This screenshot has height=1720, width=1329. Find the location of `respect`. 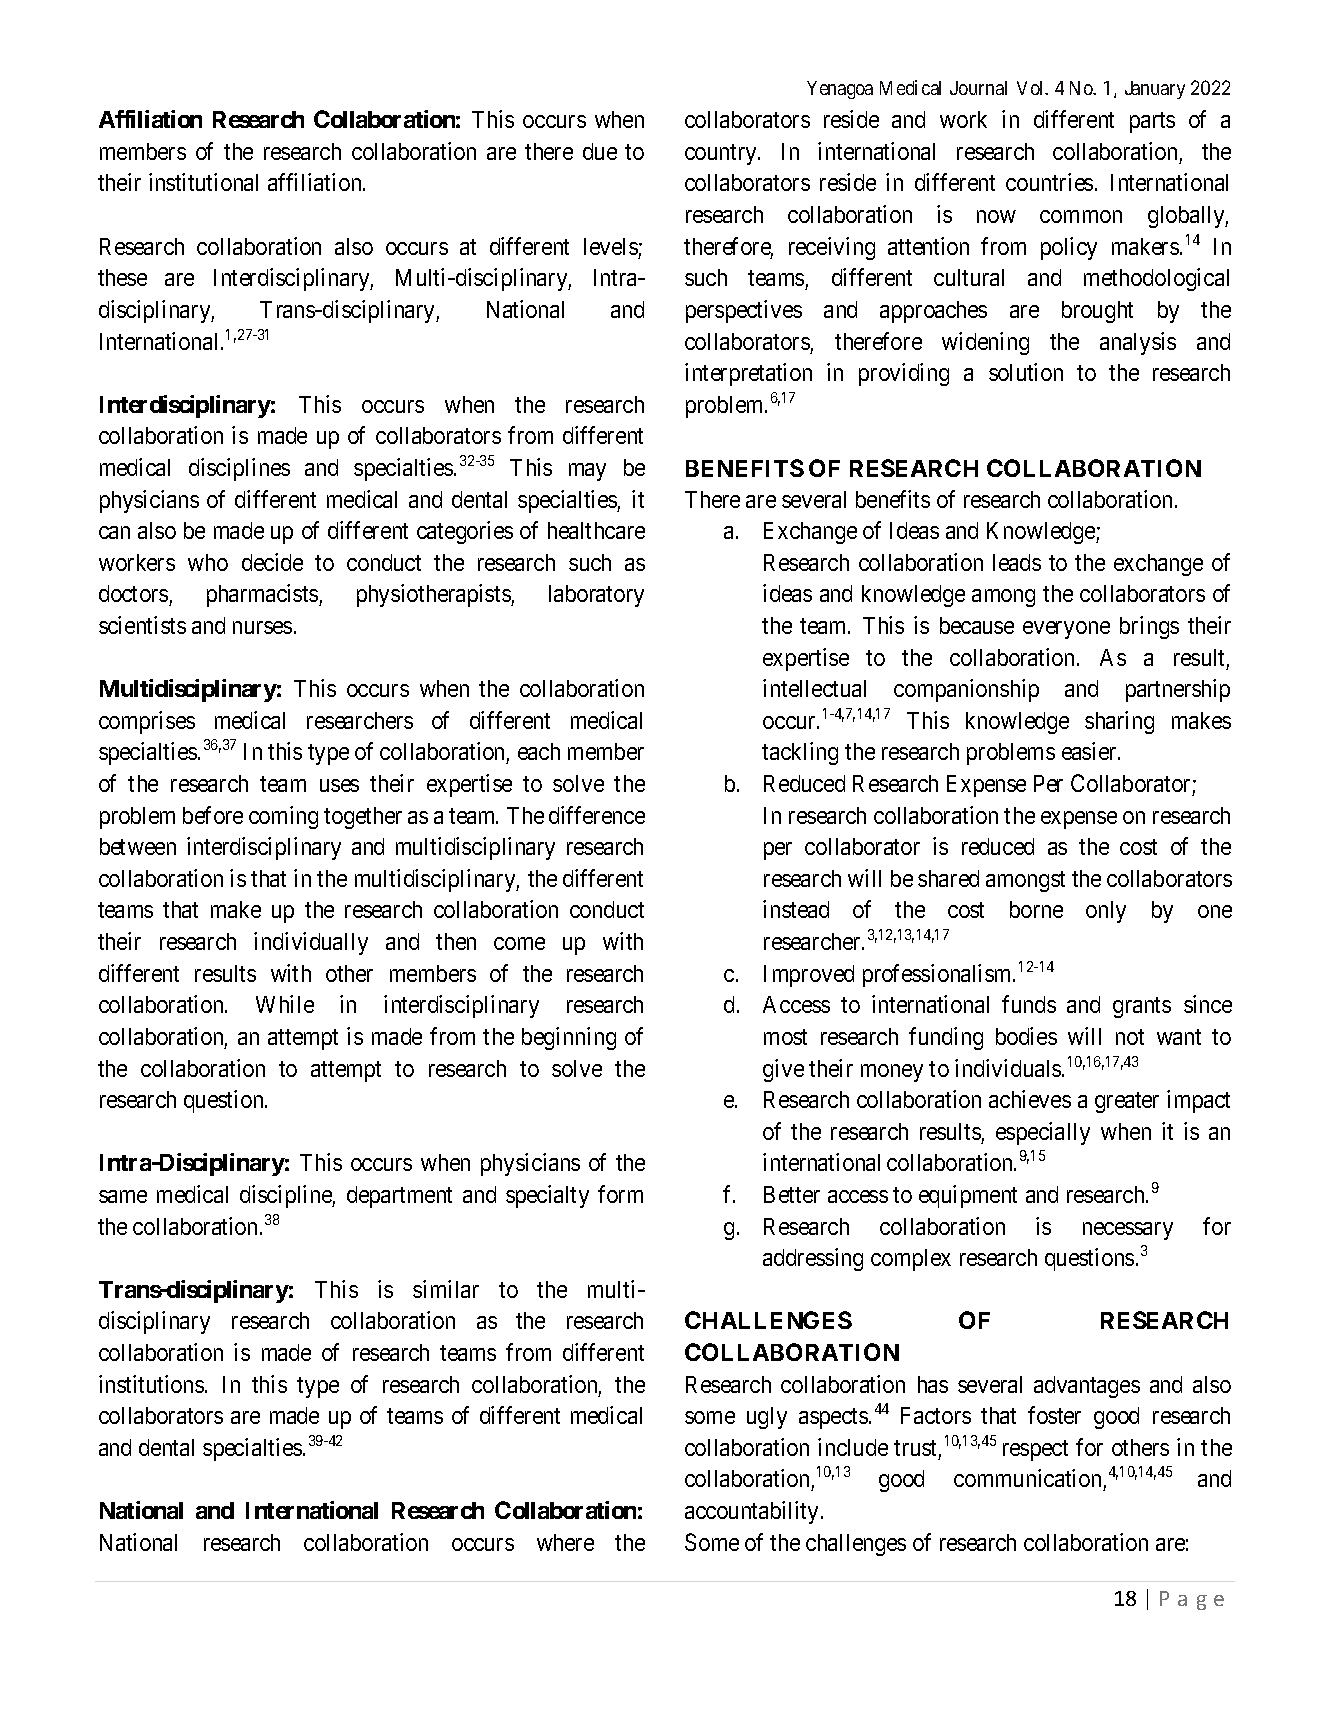

respect is located at coordinates (1035, 1450).
